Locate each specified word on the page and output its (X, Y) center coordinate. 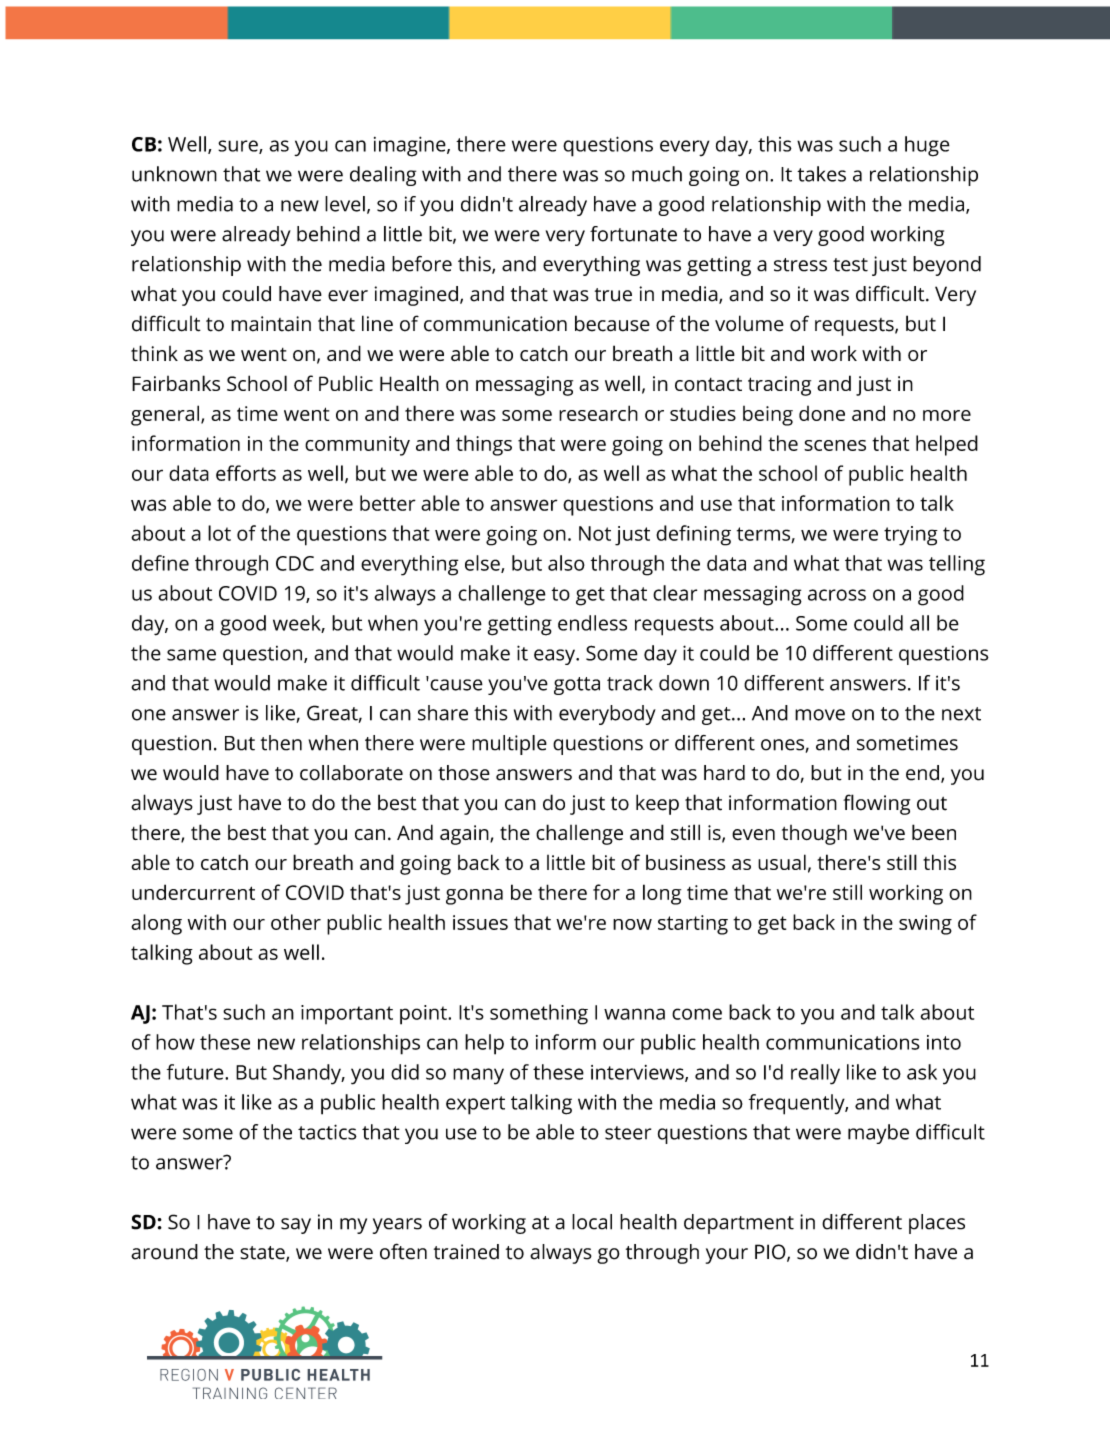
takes (821, 174)
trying (911, 536)
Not (595, 533)
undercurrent (193, 892)
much (657, 174)
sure (239, 147)
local (592, 1222)
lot (219, 533)
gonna (474, 897)
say (296, 1226)
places (937, 1224)
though (814, 834)
